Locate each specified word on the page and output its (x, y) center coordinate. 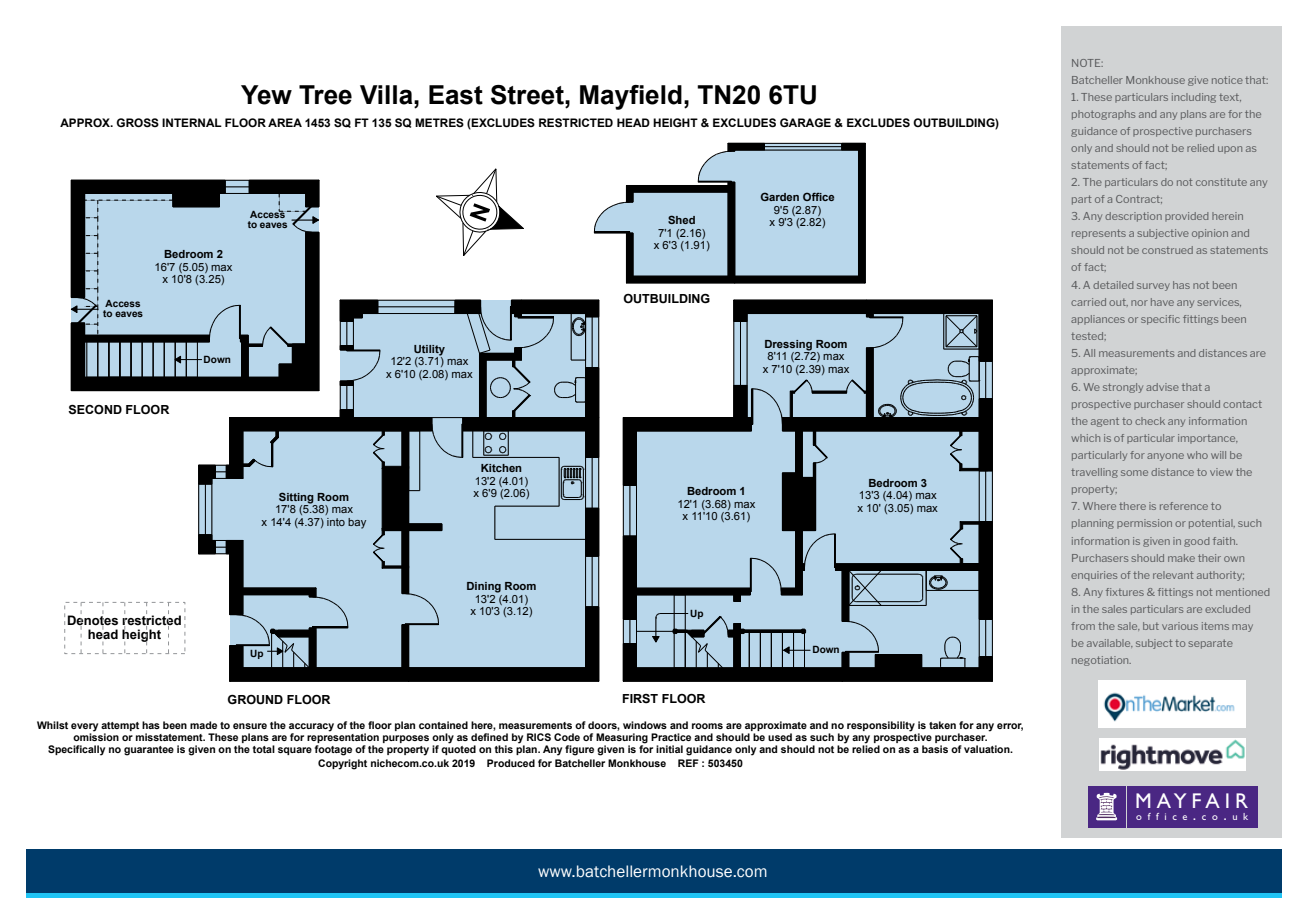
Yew (266, 95)
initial (669, 749)
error (1010, 727)
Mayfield (631, 97)
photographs (1103, 115)
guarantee (149, 751)
